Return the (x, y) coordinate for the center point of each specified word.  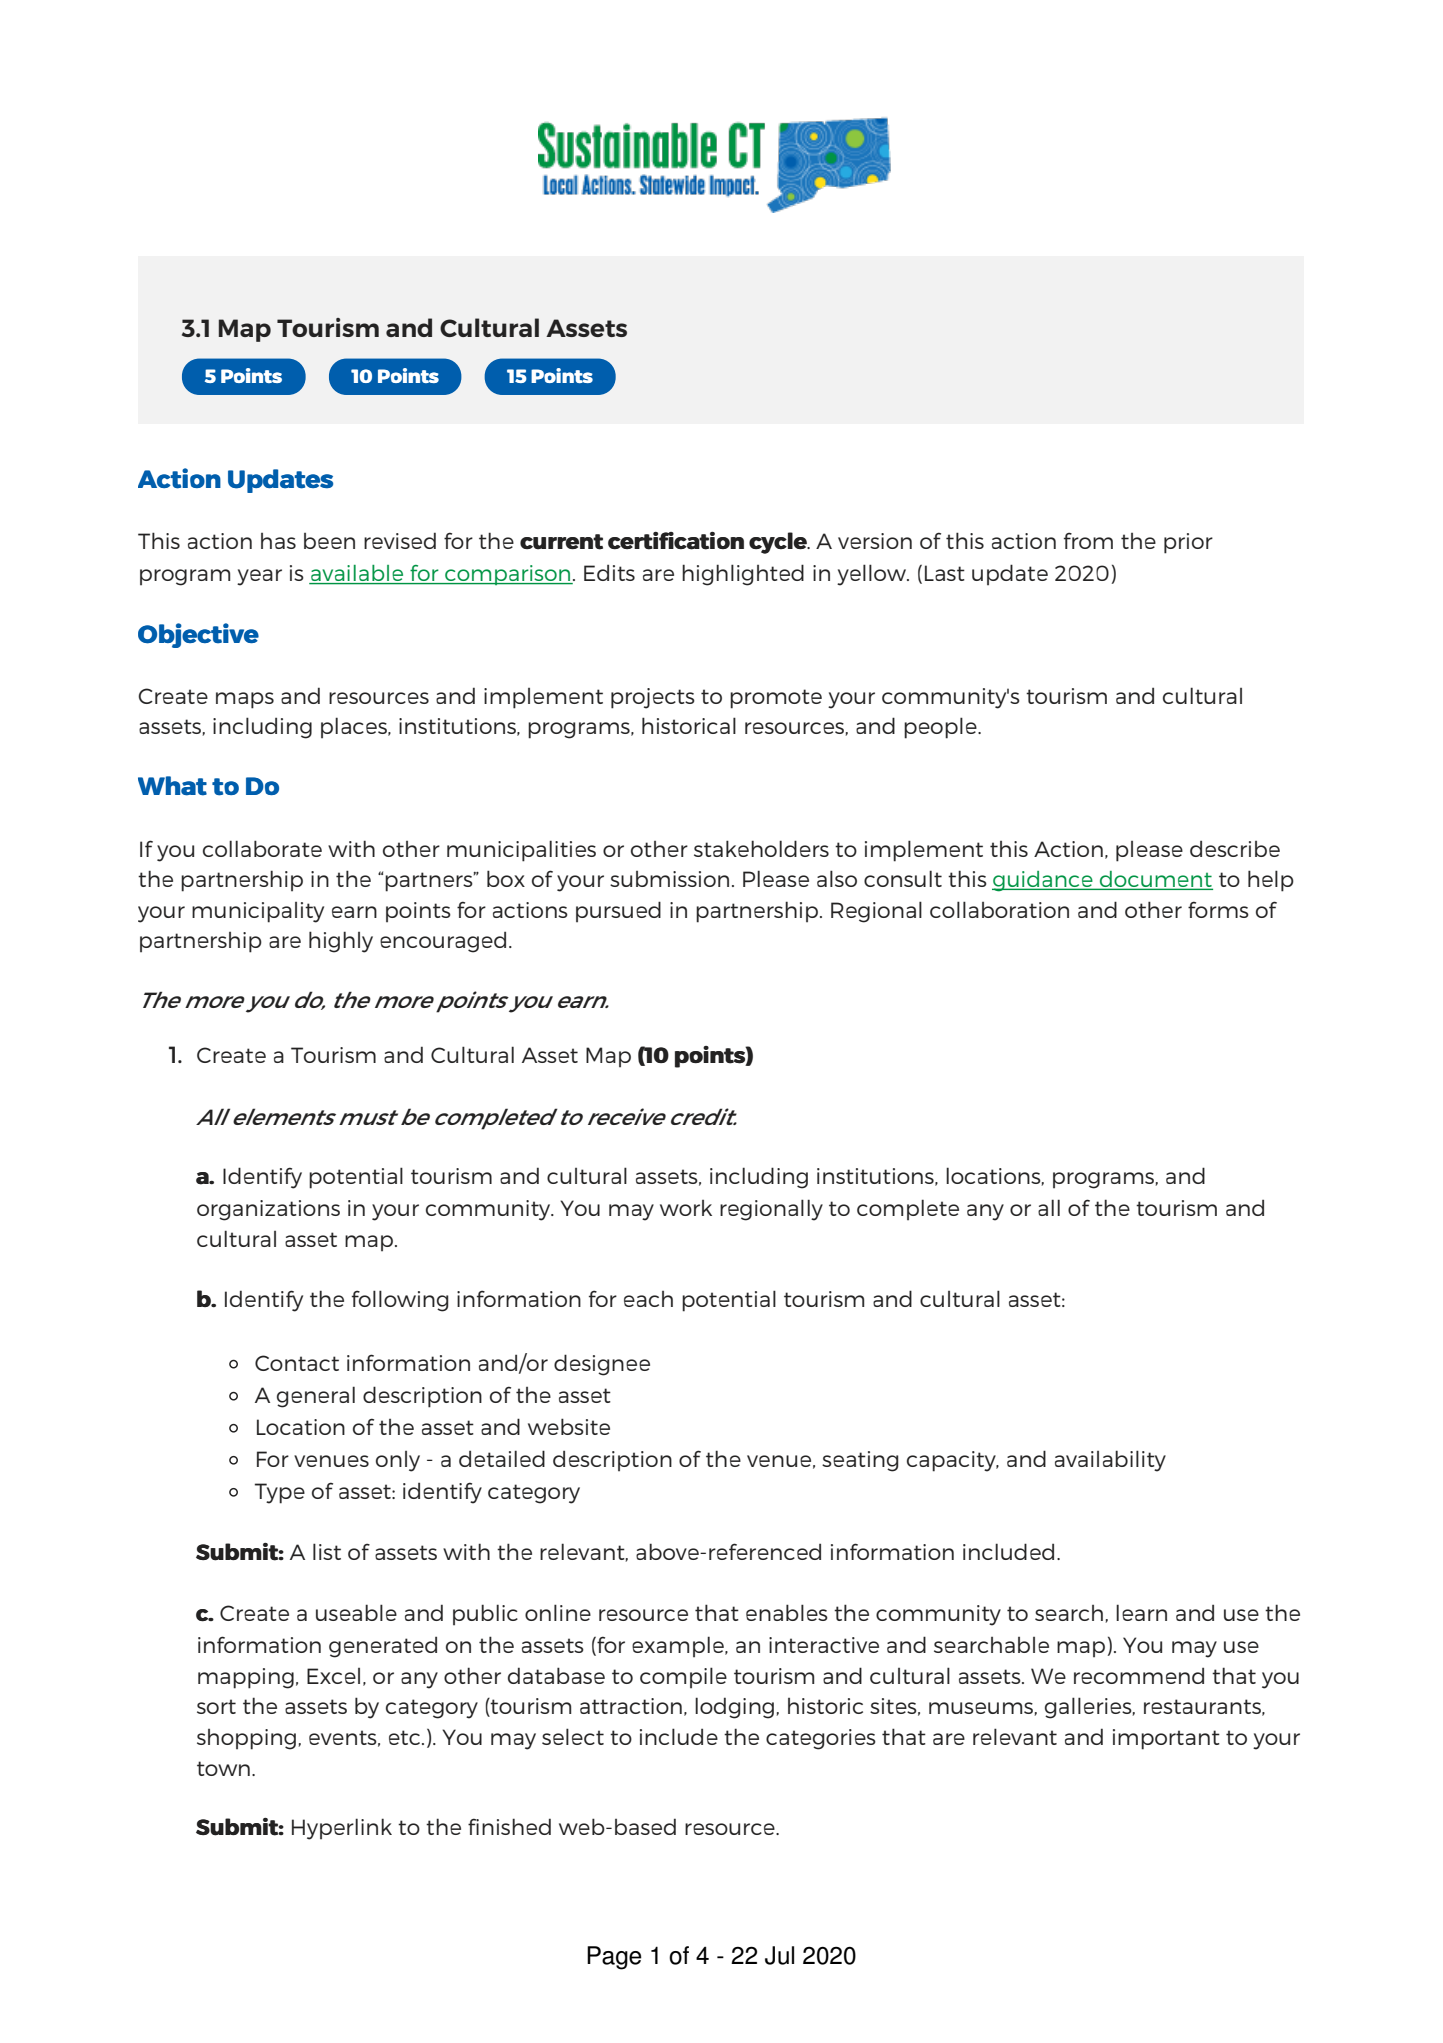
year (259, 577)
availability (1110, 1461)
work (686, 1208)
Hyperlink (342, 1829)
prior (1188, 543)
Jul (779, 1955)
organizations (268, 1210)
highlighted (743, 575)
